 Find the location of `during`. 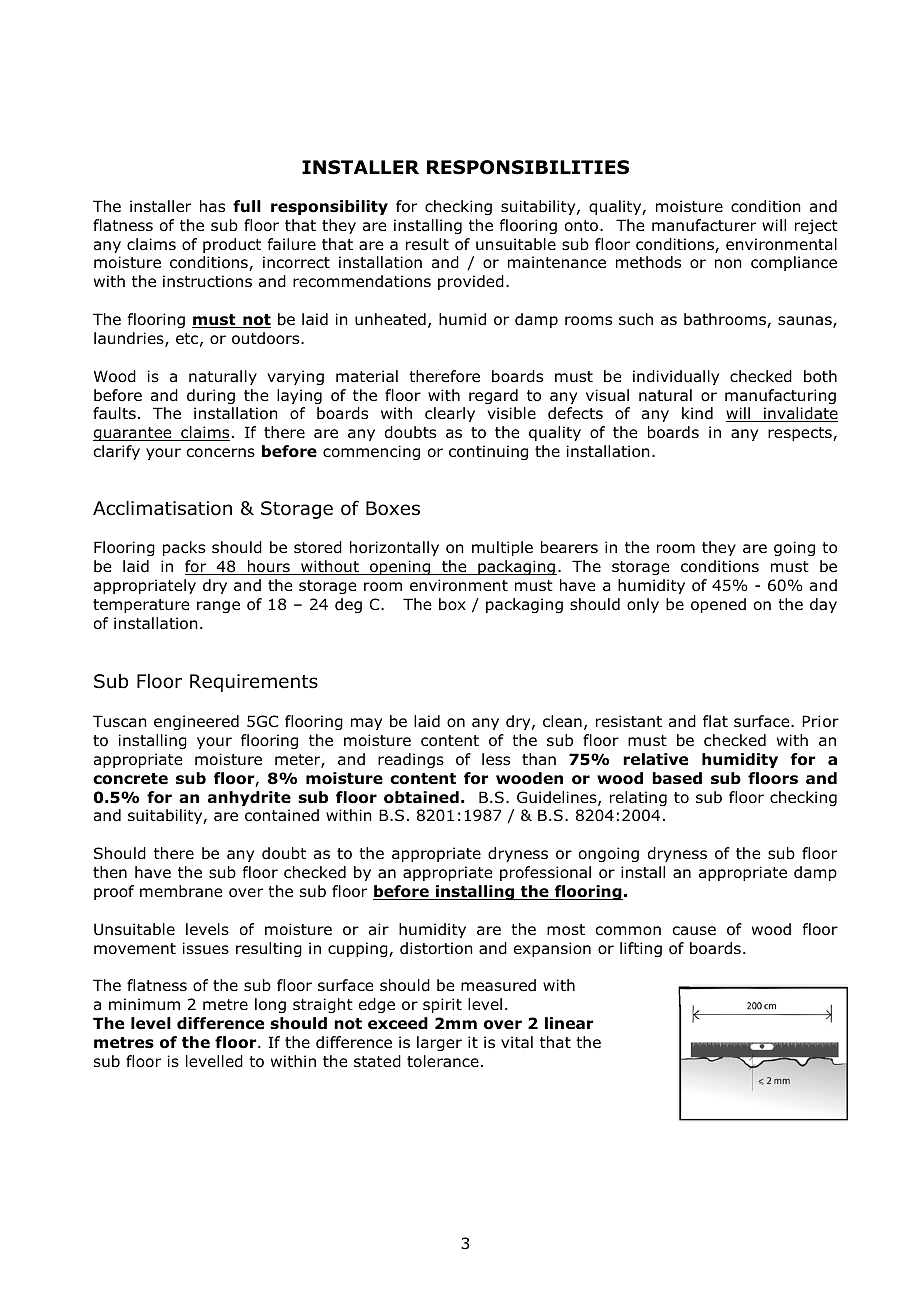

during is located at coordinates (211, 396).
